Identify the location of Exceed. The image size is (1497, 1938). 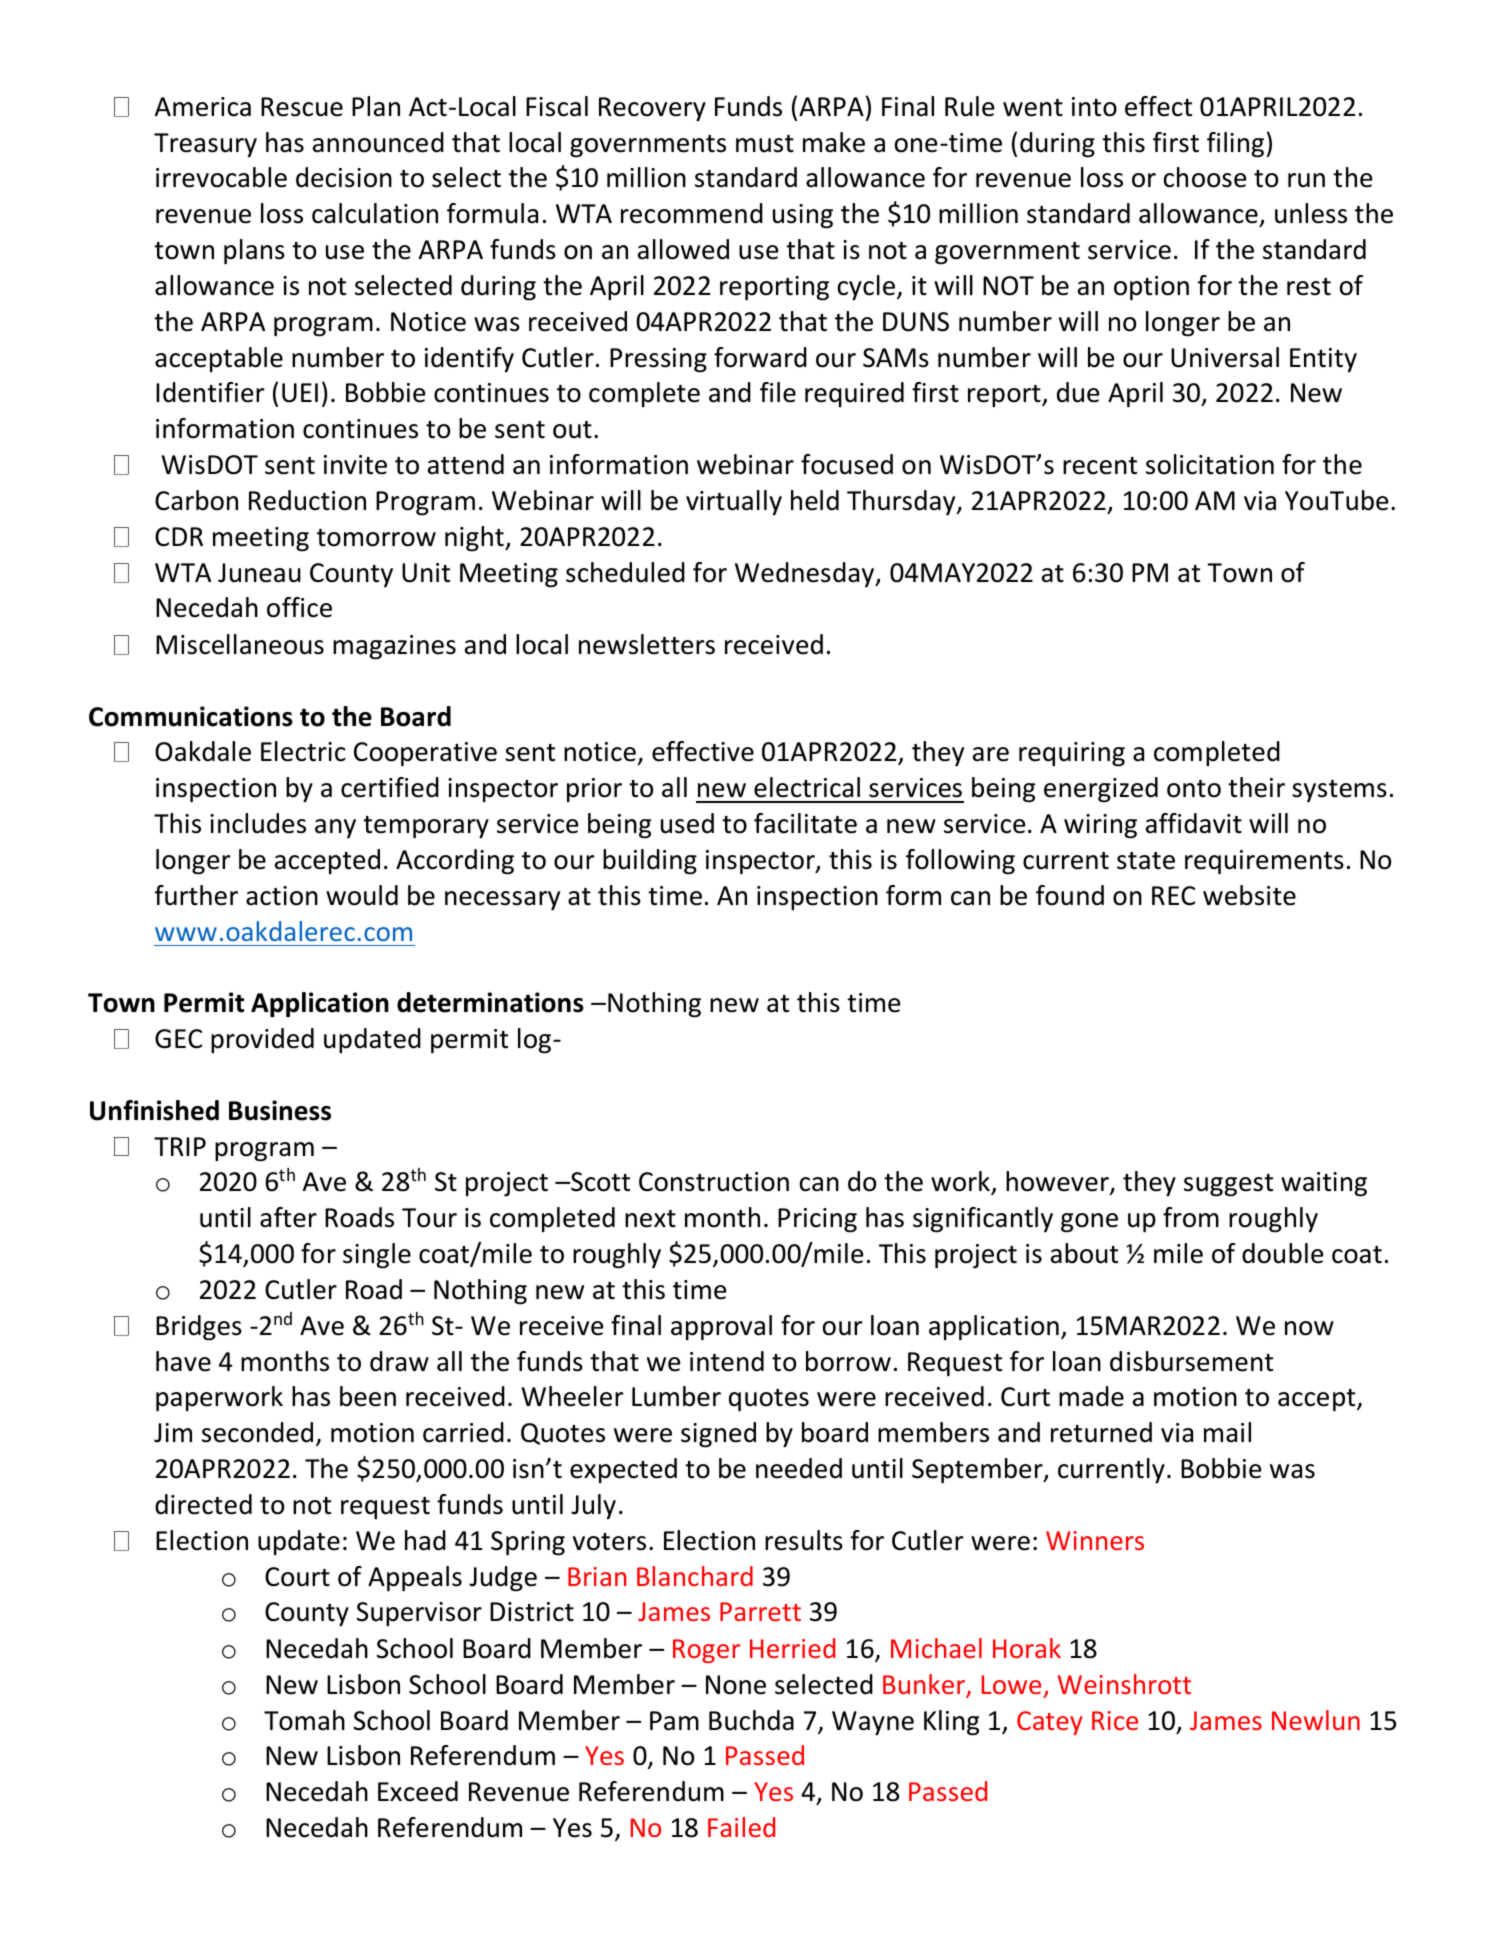
(418, 1791).
